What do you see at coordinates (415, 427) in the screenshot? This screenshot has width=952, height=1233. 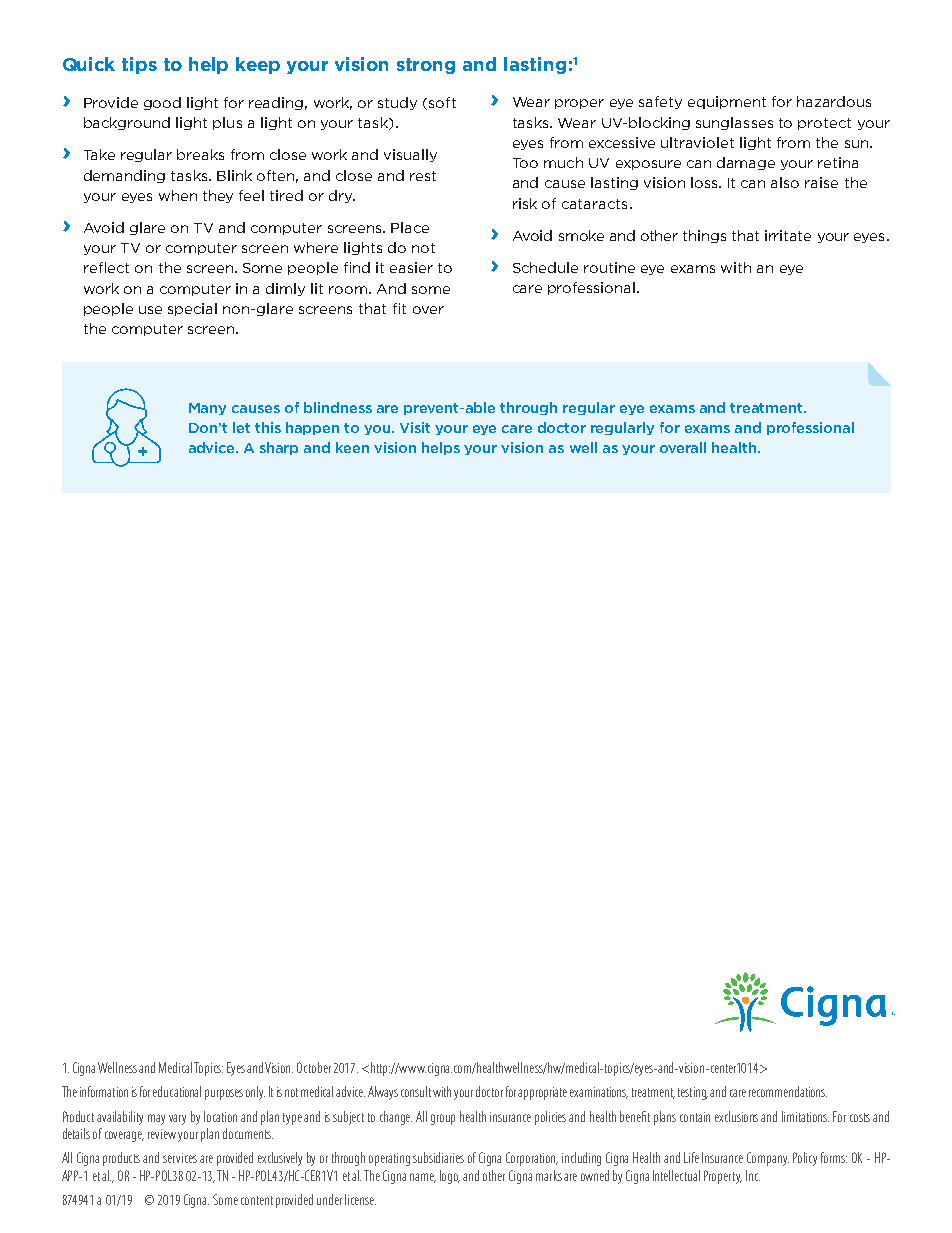 I see `Visit` at bounding box center [415, 427].
